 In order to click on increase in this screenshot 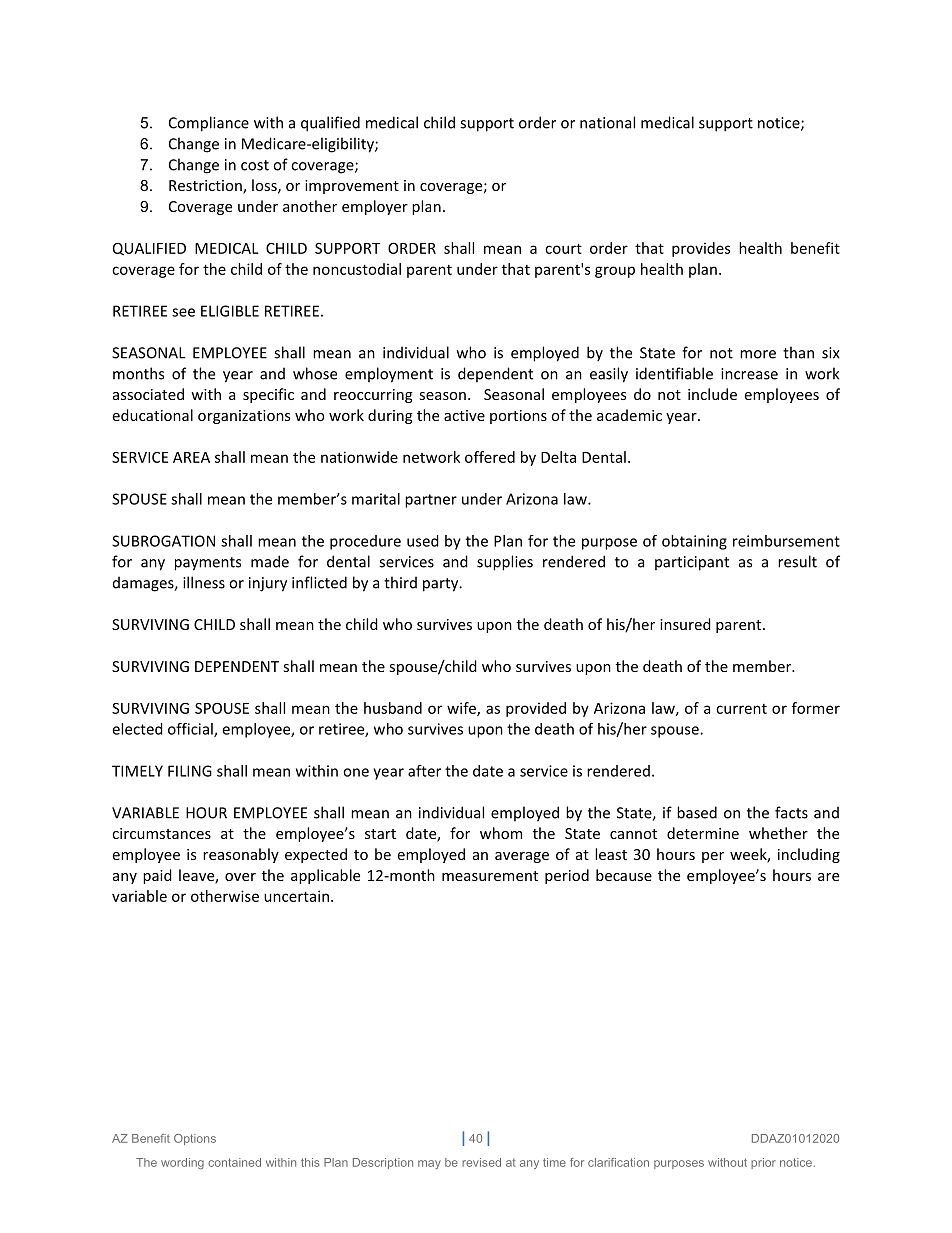, I will do `click(749, 374)`.
